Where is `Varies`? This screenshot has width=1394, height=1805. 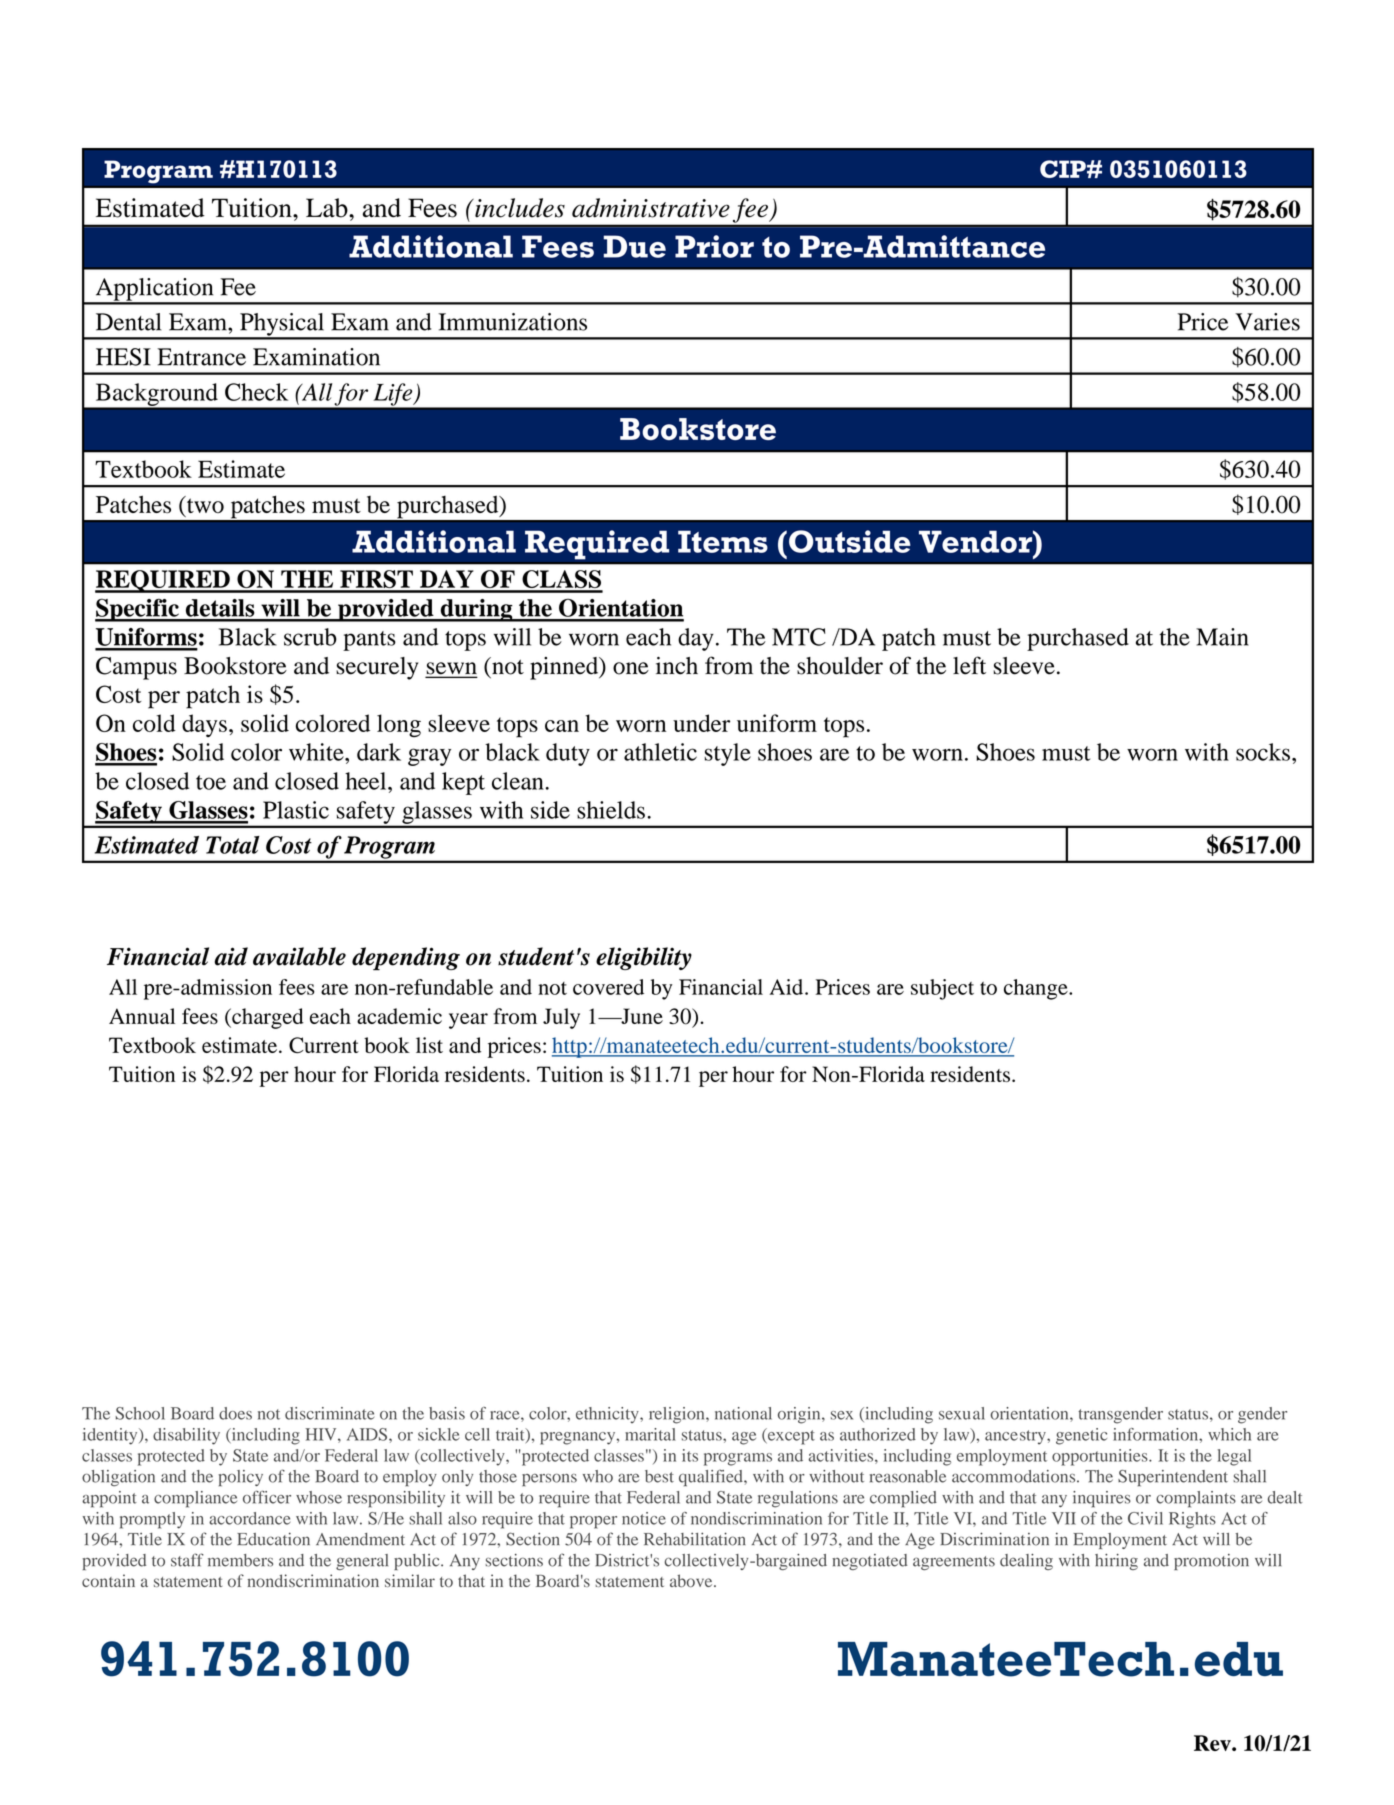
Varies is located at coordinates (1267, 322).
